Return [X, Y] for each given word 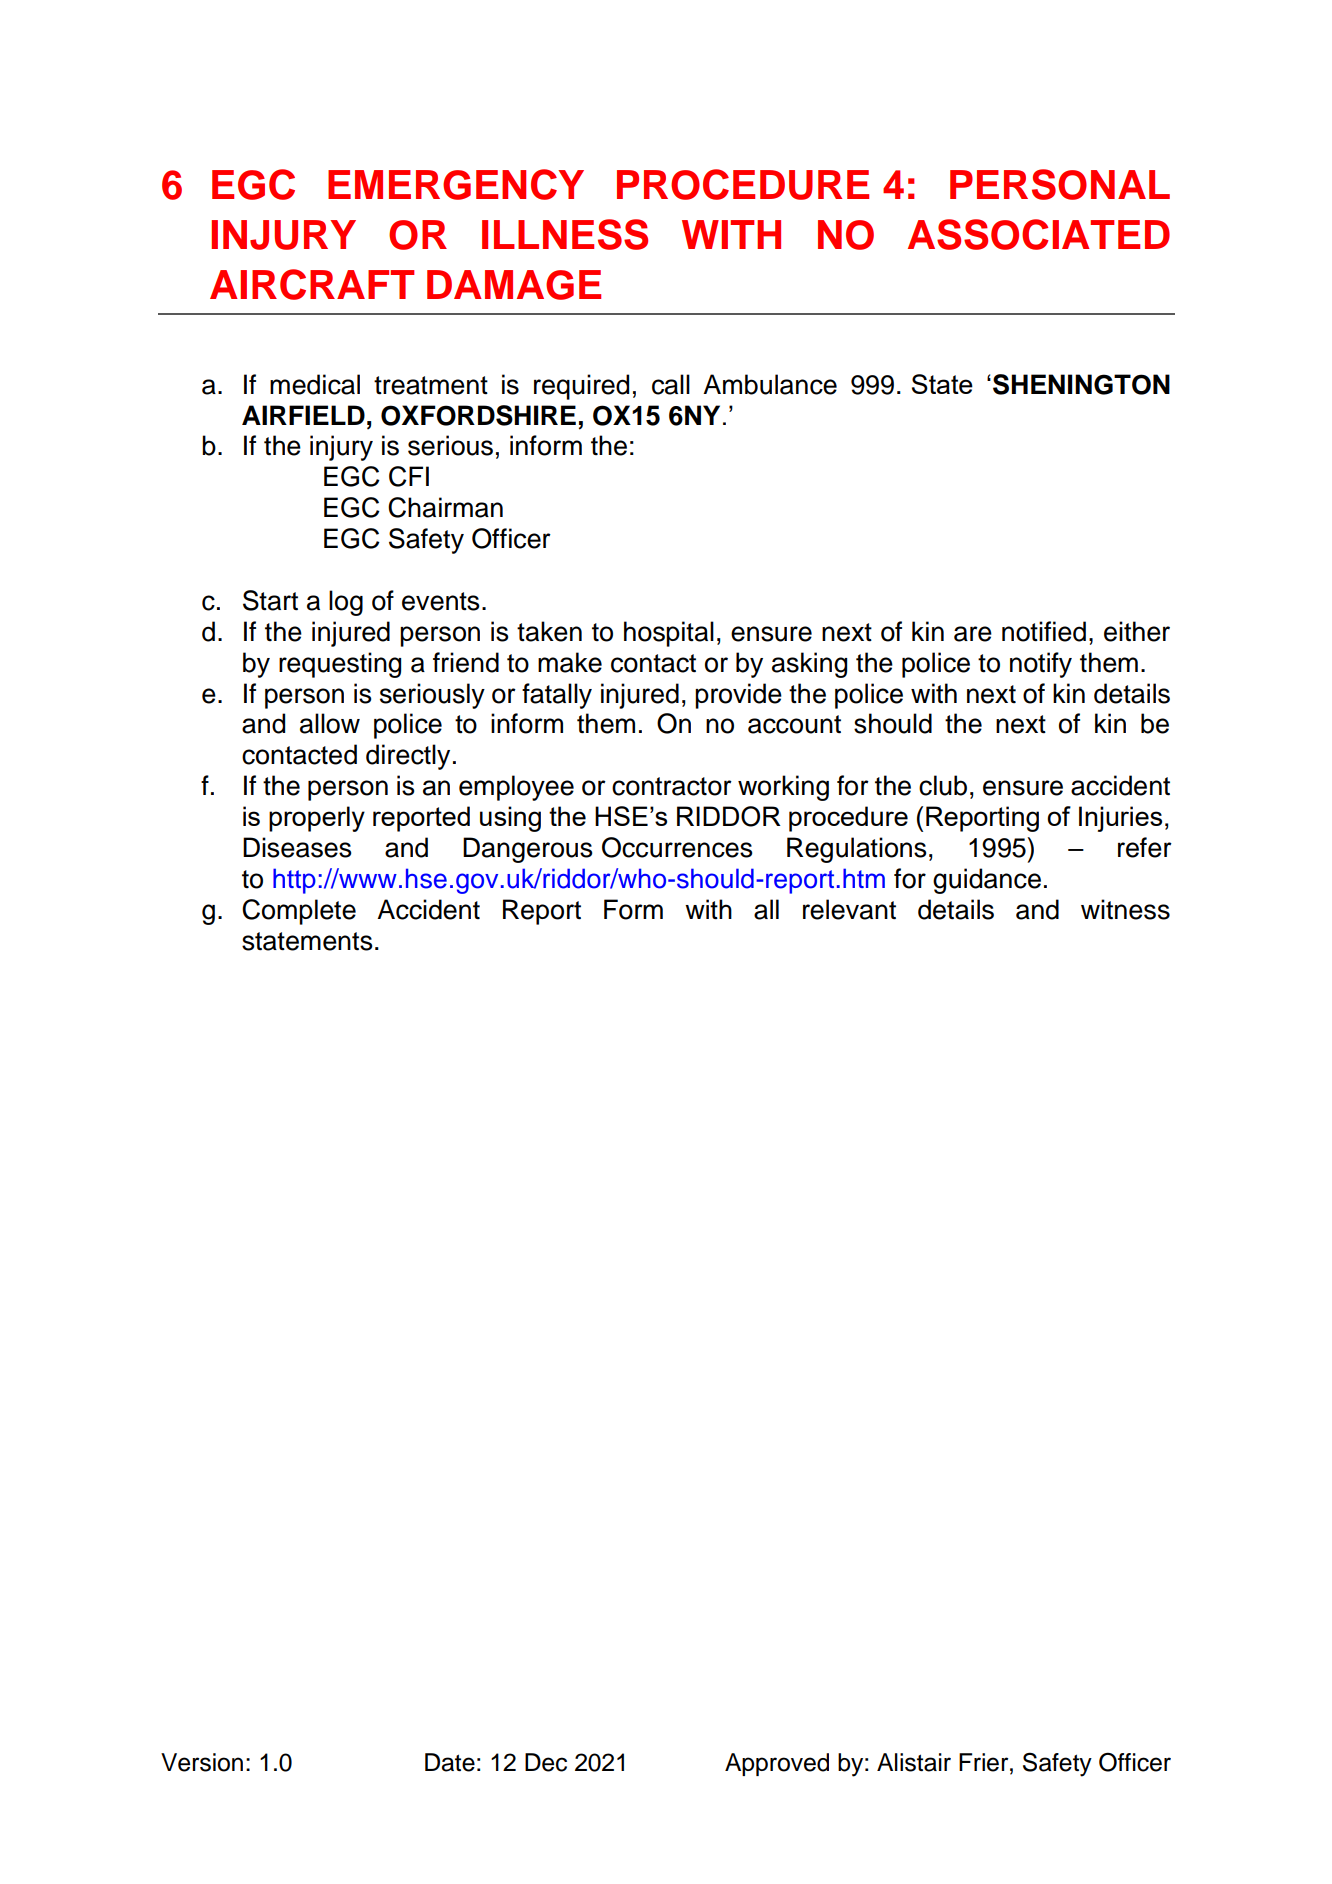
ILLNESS [565, 234]
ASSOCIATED [1039, 234]
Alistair [914, 1762]
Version [202, 1762]
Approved [777, 1764]
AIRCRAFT [312, 284]
